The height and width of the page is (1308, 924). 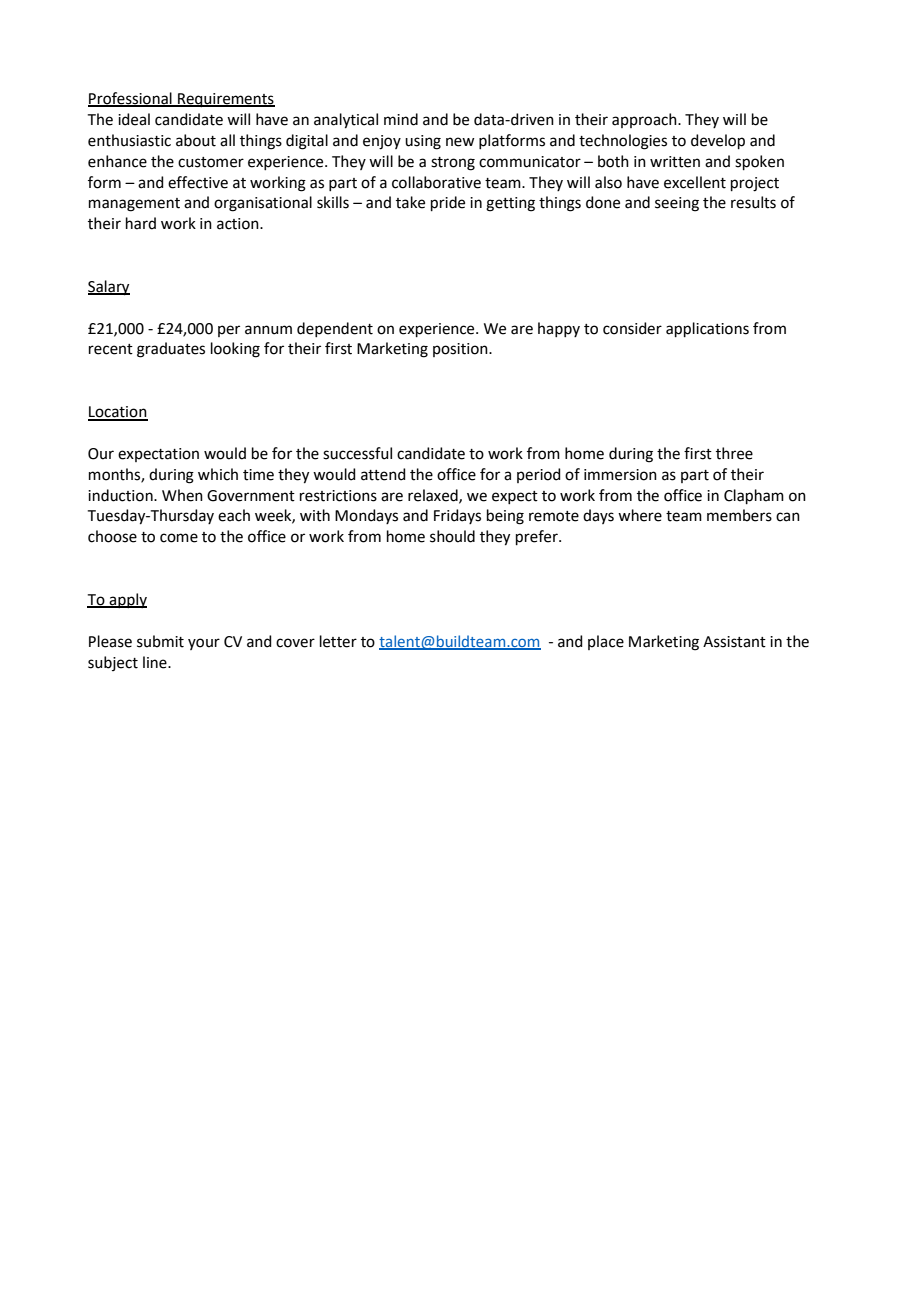 What do you see at coordinates (401, 119) in the page?
I see `mind` at bounding box center [401, 119].
